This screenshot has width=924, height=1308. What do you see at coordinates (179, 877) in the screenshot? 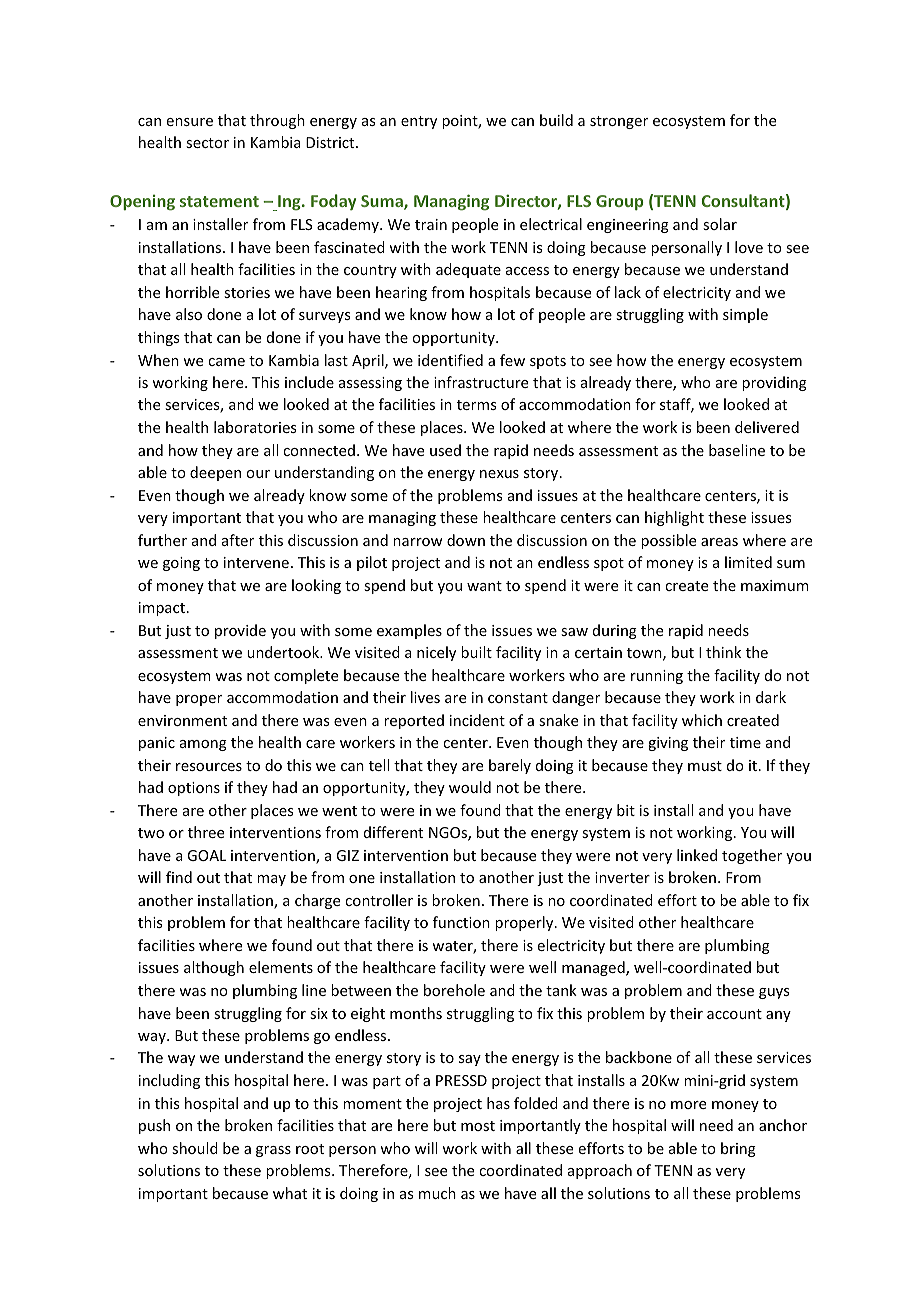
I see `find` at bounding box center [179, 877].
